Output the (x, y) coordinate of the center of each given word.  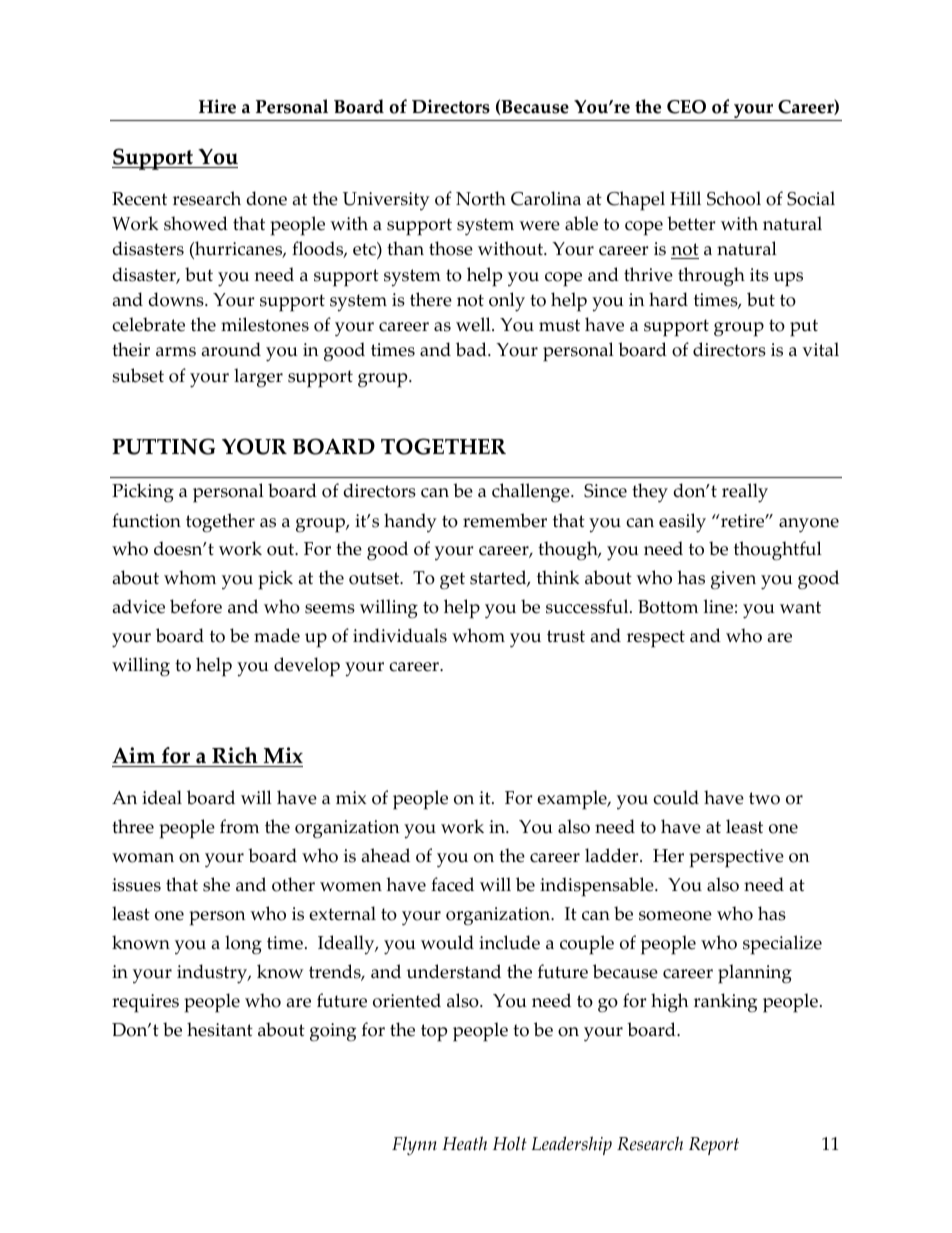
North (481, 198)
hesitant (220, 1029)
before (196, 606)
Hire (217, 106)
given (733, 580)
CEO (686, 107)
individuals (400, 635)
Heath (464, 1143)
